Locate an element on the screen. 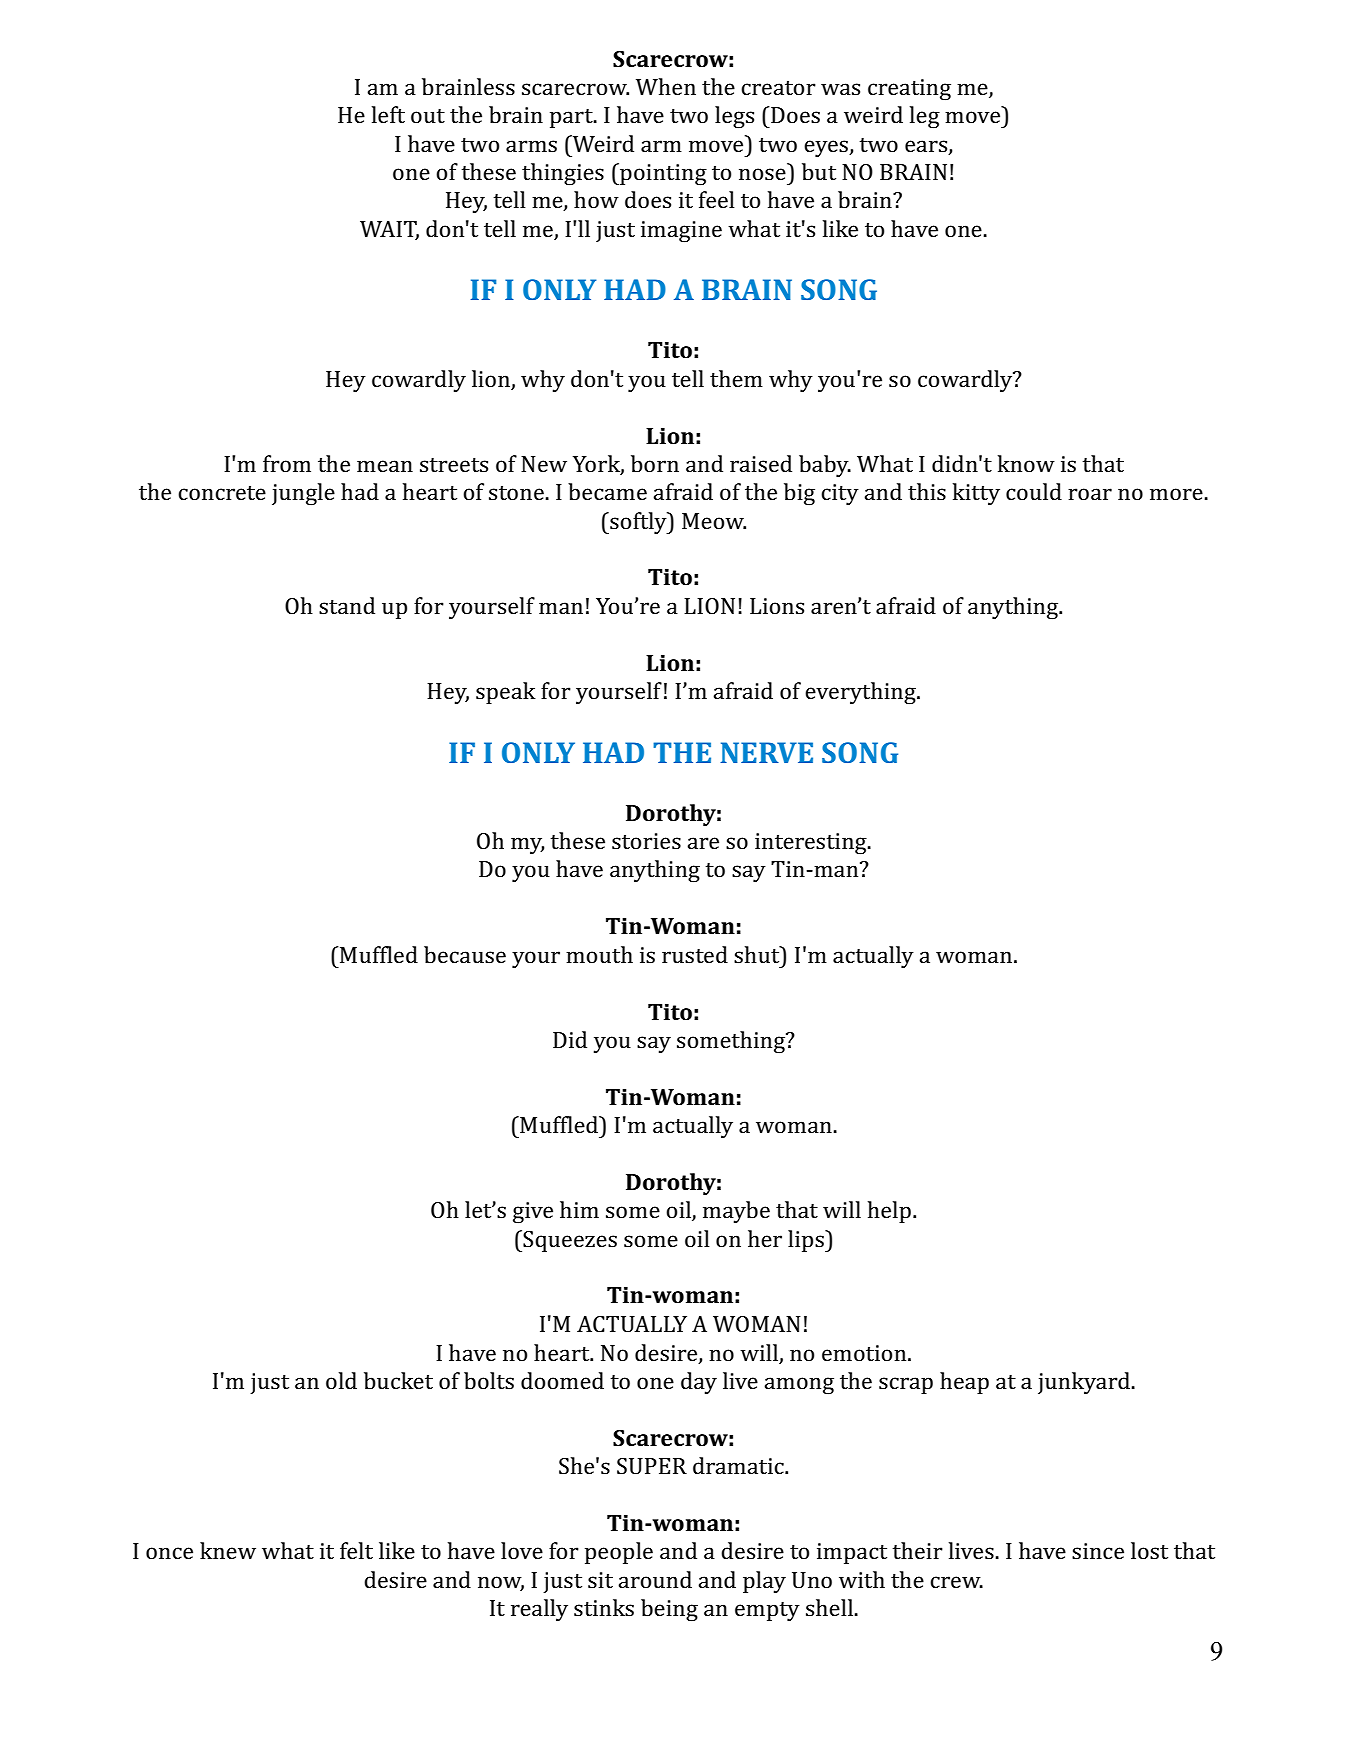  around is located at coordinates (655, 1579).
